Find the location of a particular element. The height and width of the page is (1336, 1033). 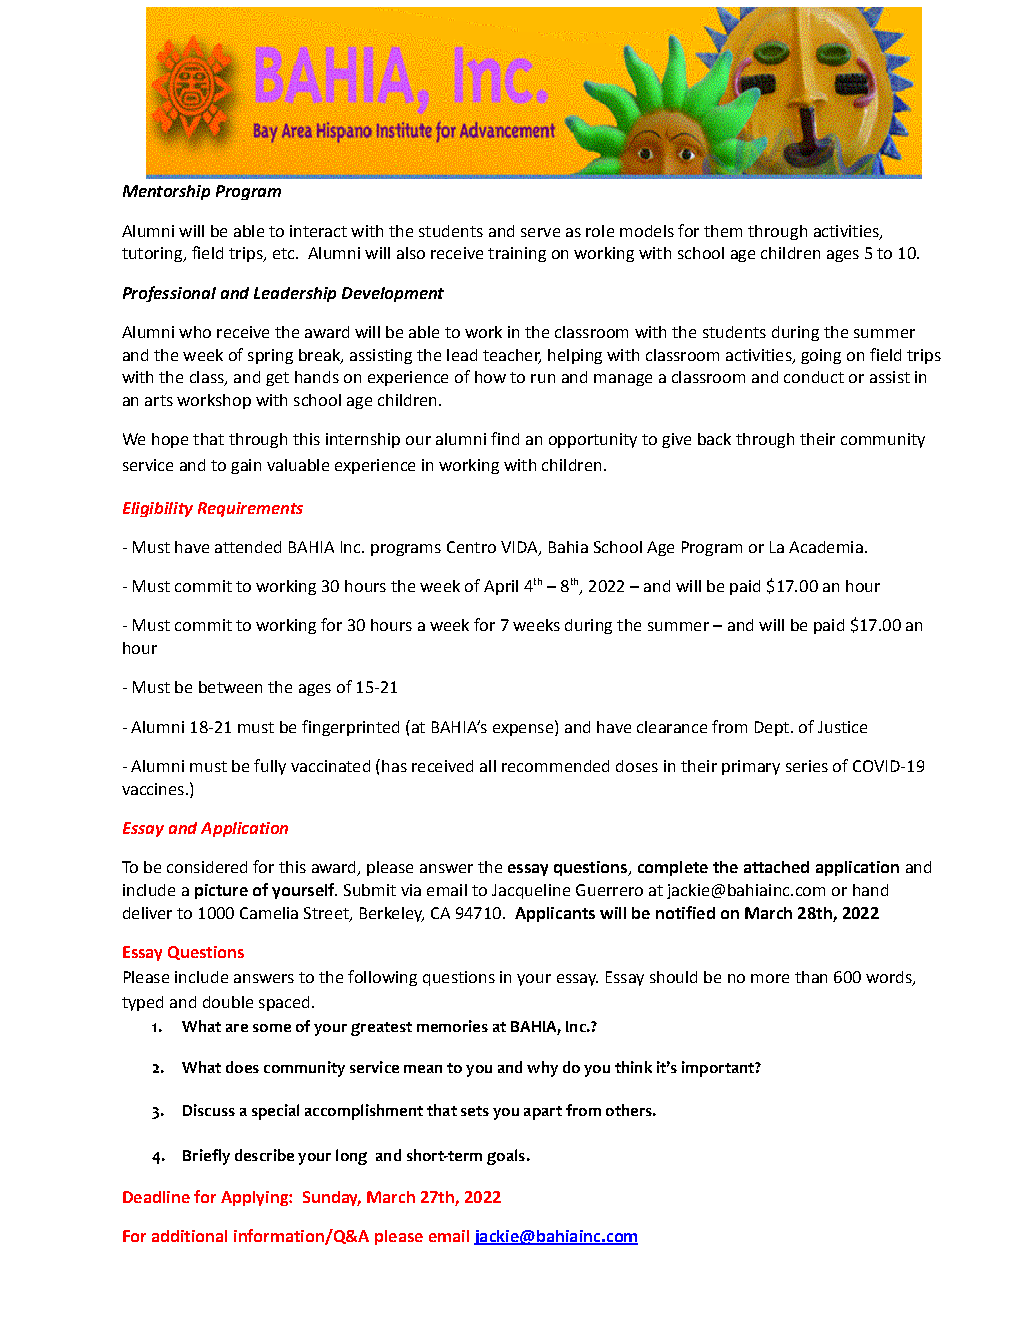

picture is located at coordinates (221, 891).
